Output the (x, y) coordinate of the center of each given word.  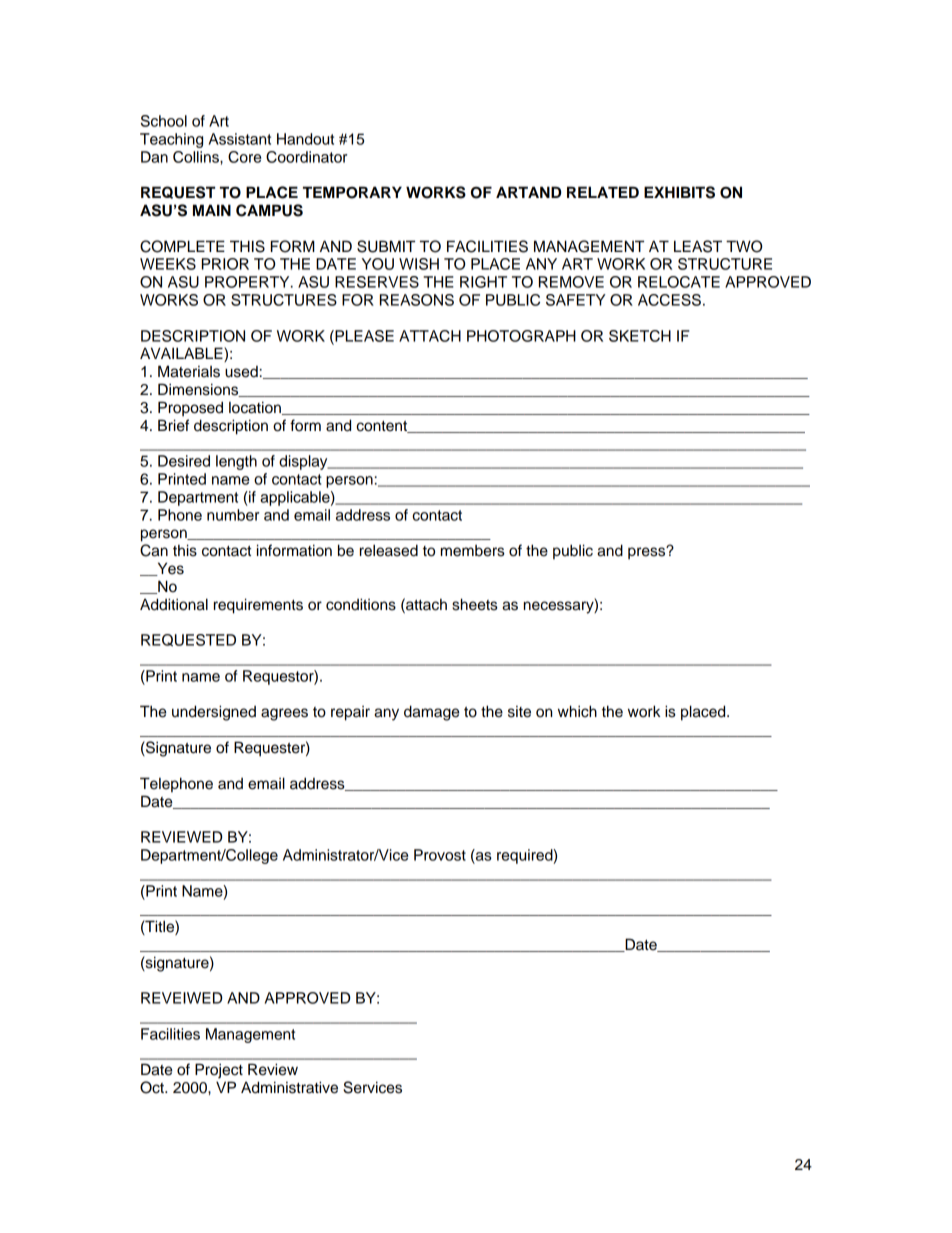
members (473, 551)
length (236, 462)
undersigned (214, 713)
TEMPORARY (352, 192)
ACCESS (669, 300)
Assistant (240, 139)
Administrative (289, 1087)
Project (219, 1071)
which (577, 711)
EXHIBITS (679, 192)
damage (431, 713)
